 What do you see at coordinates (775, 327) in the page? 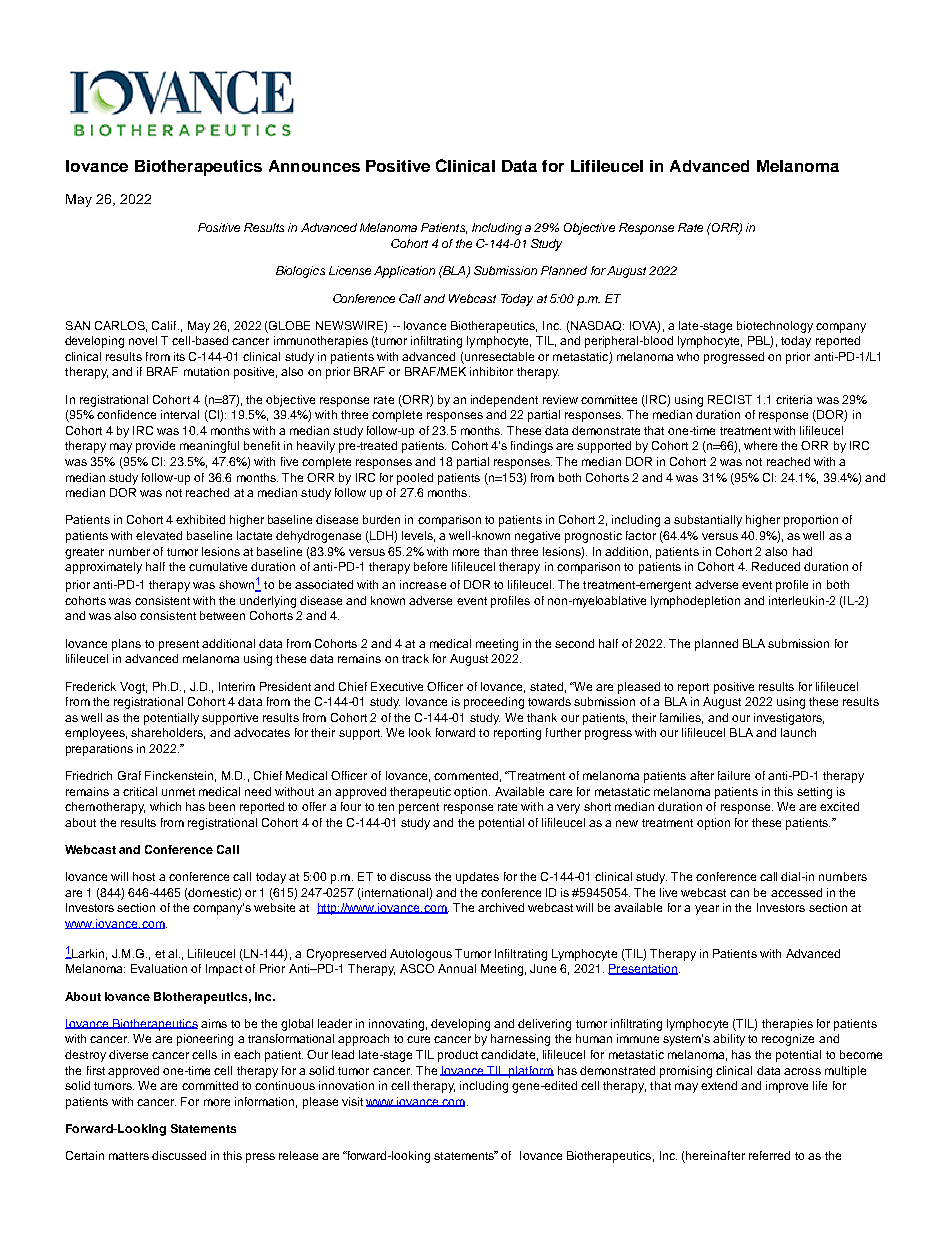
I see `biotechnology` at bounding box center [775, 327].
